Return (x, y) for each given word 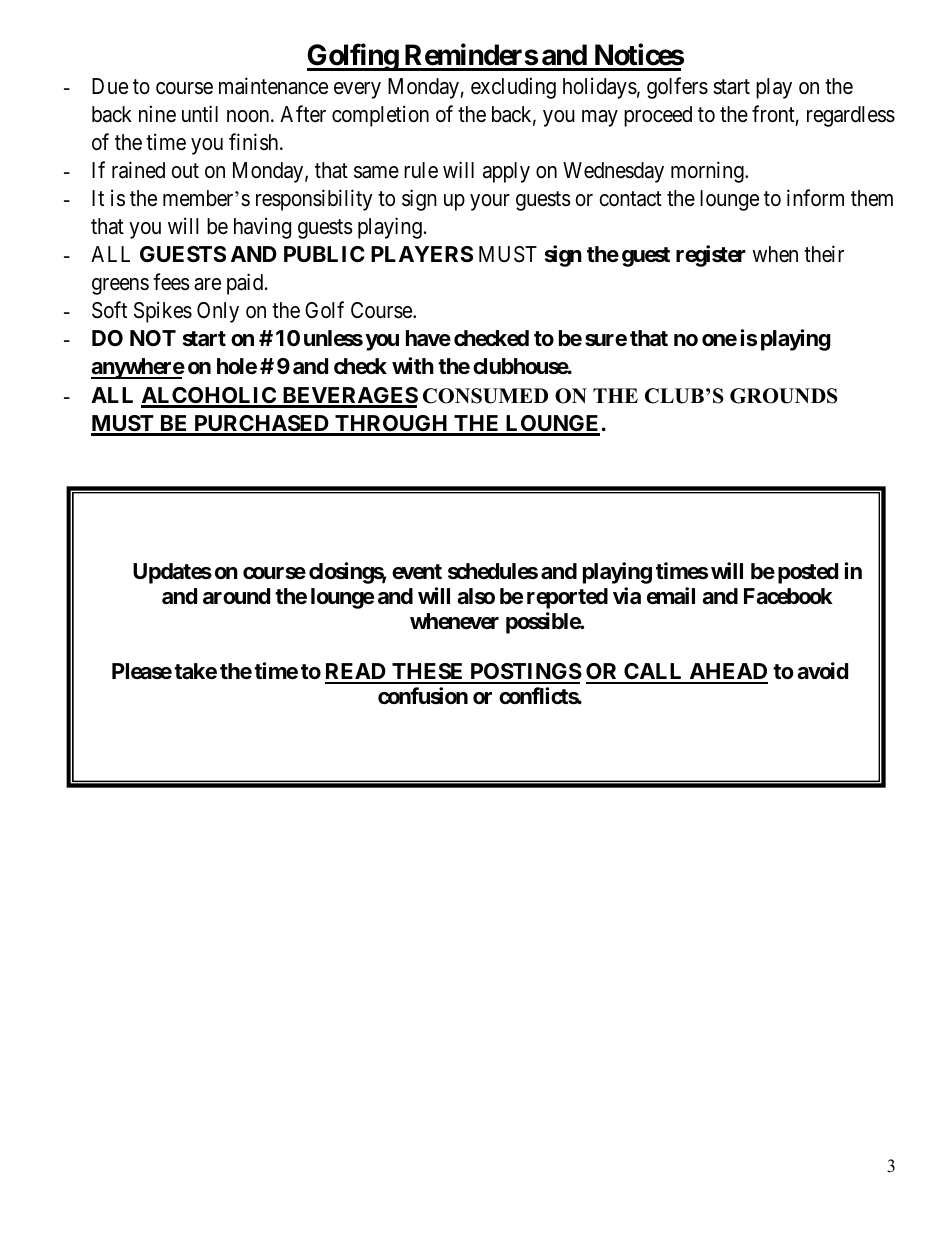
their (824, 254)
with (413, 365)
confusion (423, 696)
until (200, 113)
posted (808, 573)
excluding (513, 88)
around (236, 596)
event (417, 572)
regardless (851, 116)
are (207, 284)
